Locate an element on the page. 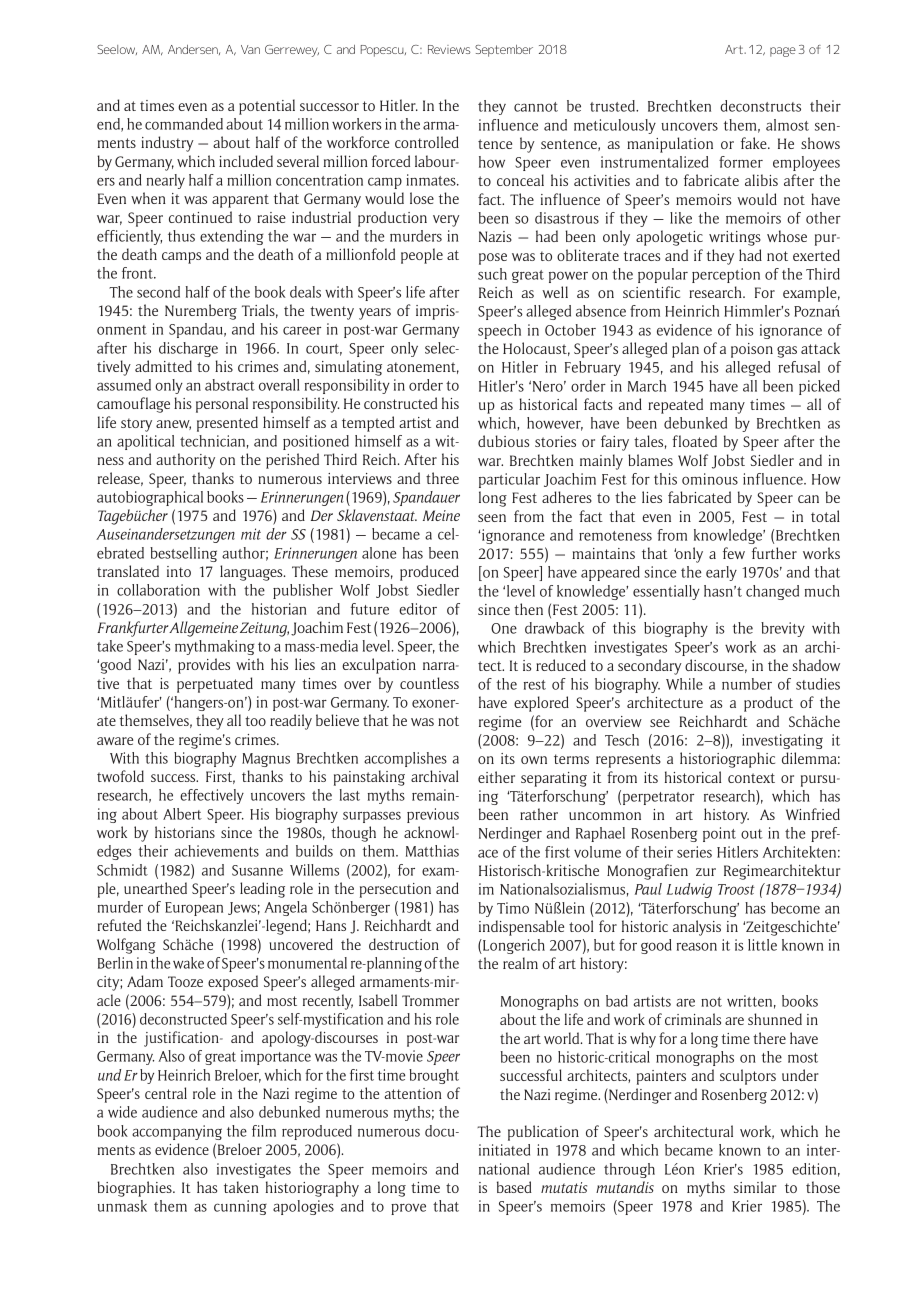 This document has width=924, height=1308. anew is located at coordinates (173, 425).
